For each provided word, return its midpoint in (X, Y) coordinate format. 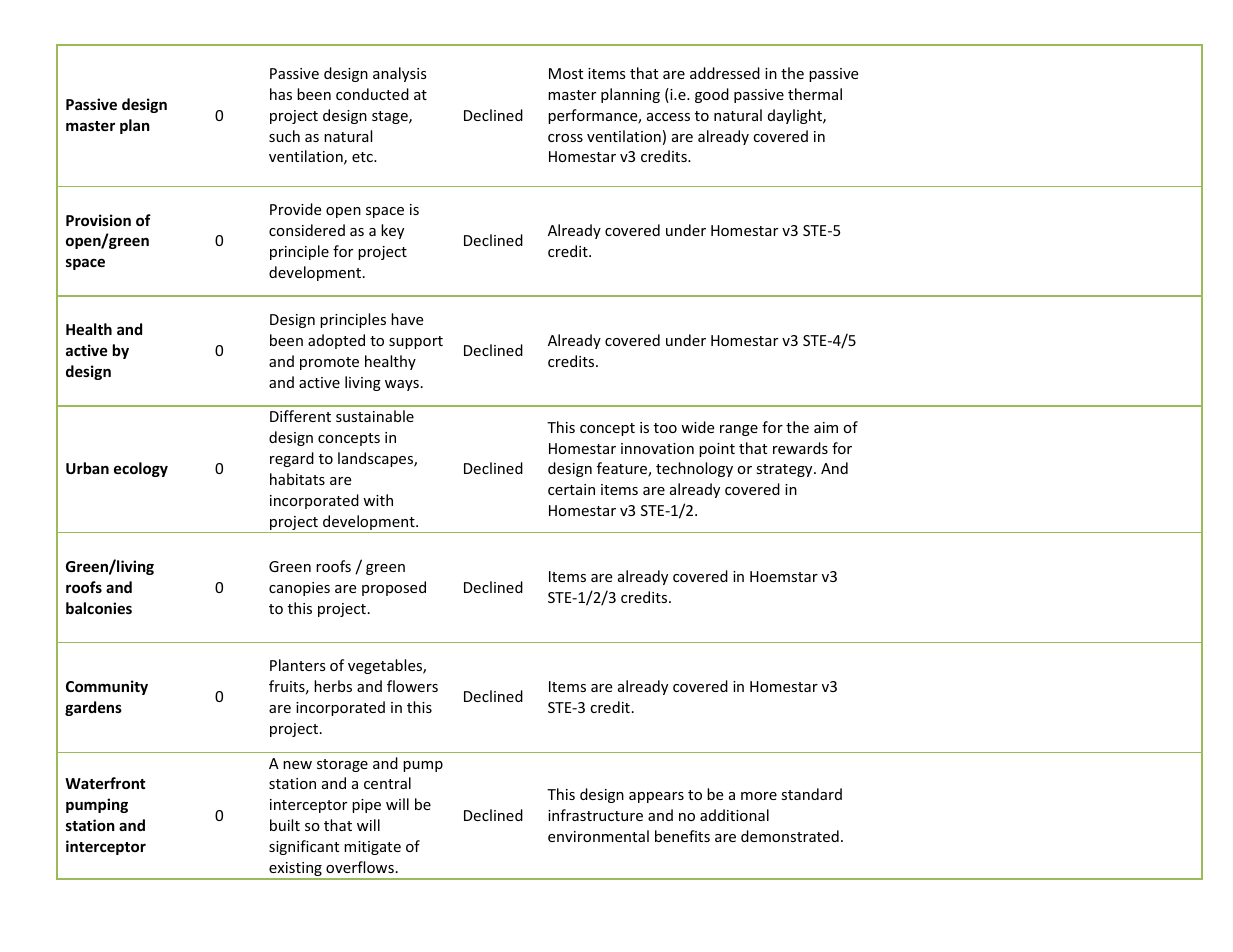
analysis (400, 74)
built (285, 825)
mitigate (372, 848)
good (712, 95)
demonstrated (790, 836)
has (281, 94)
